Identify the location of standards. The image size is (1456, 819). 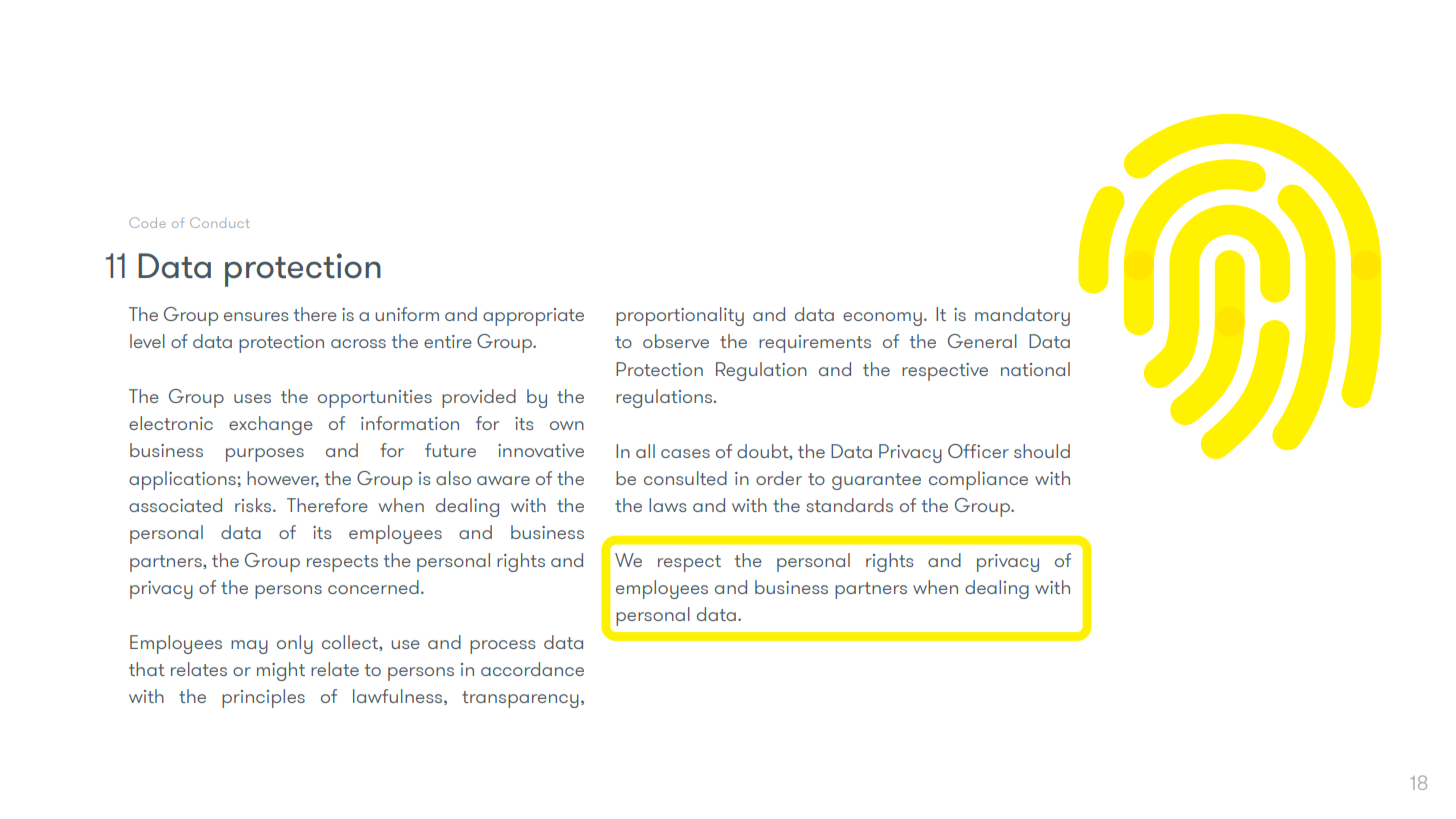
(849, 505).
